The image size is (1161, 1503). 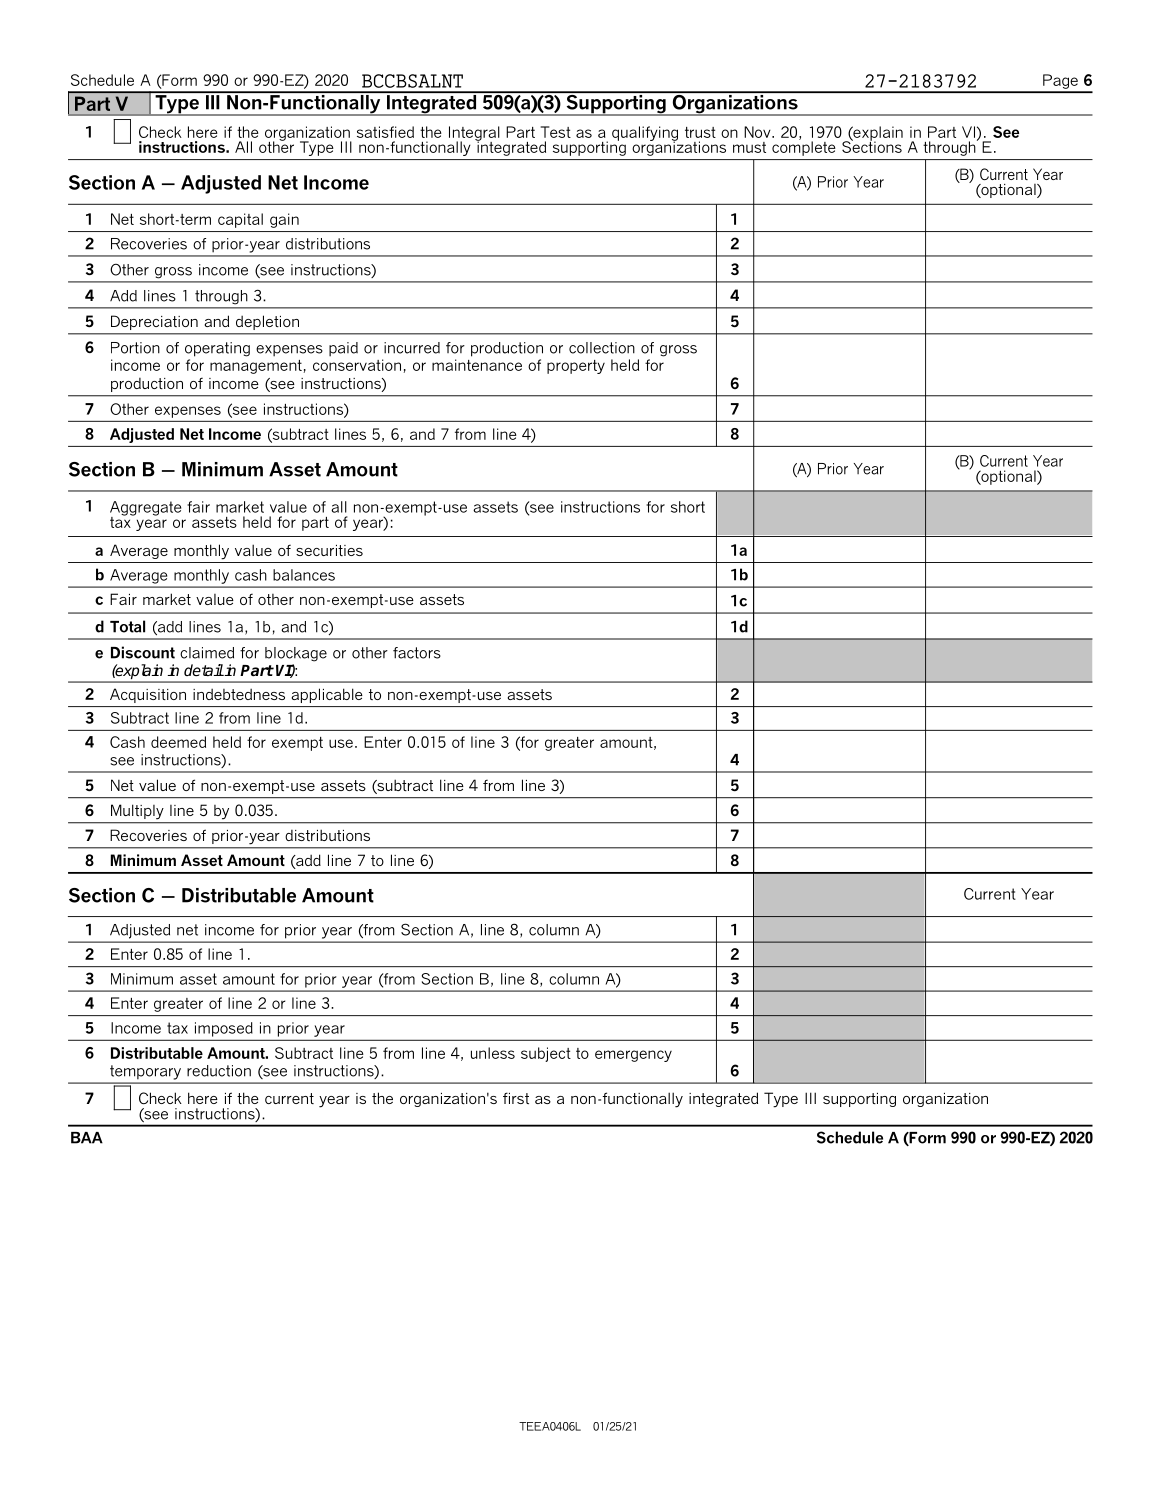 What do you see at coordinates (385, 132) in the image?
I see `satisfied` at bounding box center [385, 132].
